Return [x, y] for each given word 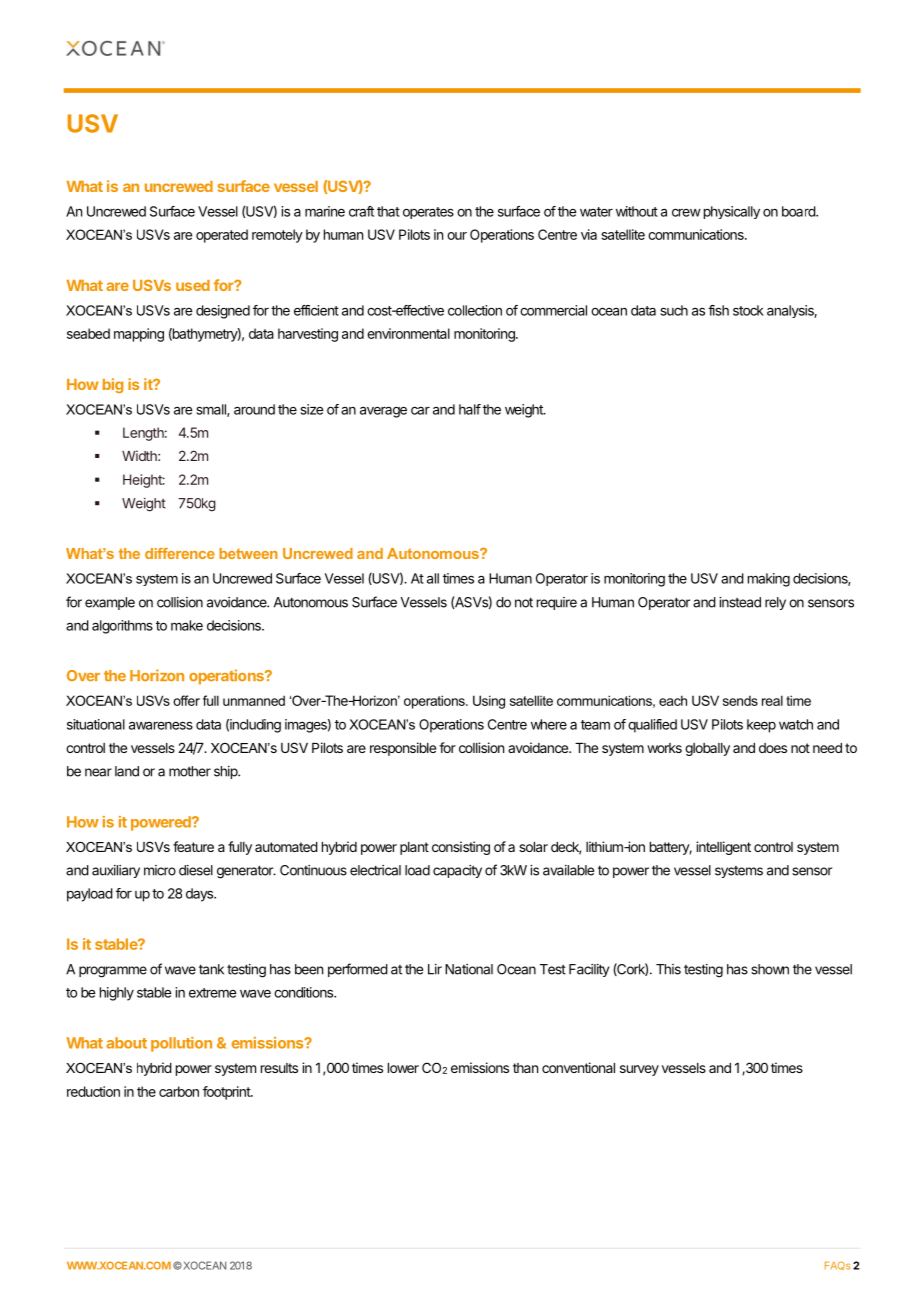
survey [639, 1070]
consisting [461, 848]
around [254, 409]
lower [403, 1068]
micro [160, 870]
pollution [181, 1044]
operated [222, 236]
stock [748, 310]
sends [740, 701]
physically [732, 212]
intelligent [723, 848]
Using [489, 702]
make [187, 625]
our [457, 236]
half [470, 409]
